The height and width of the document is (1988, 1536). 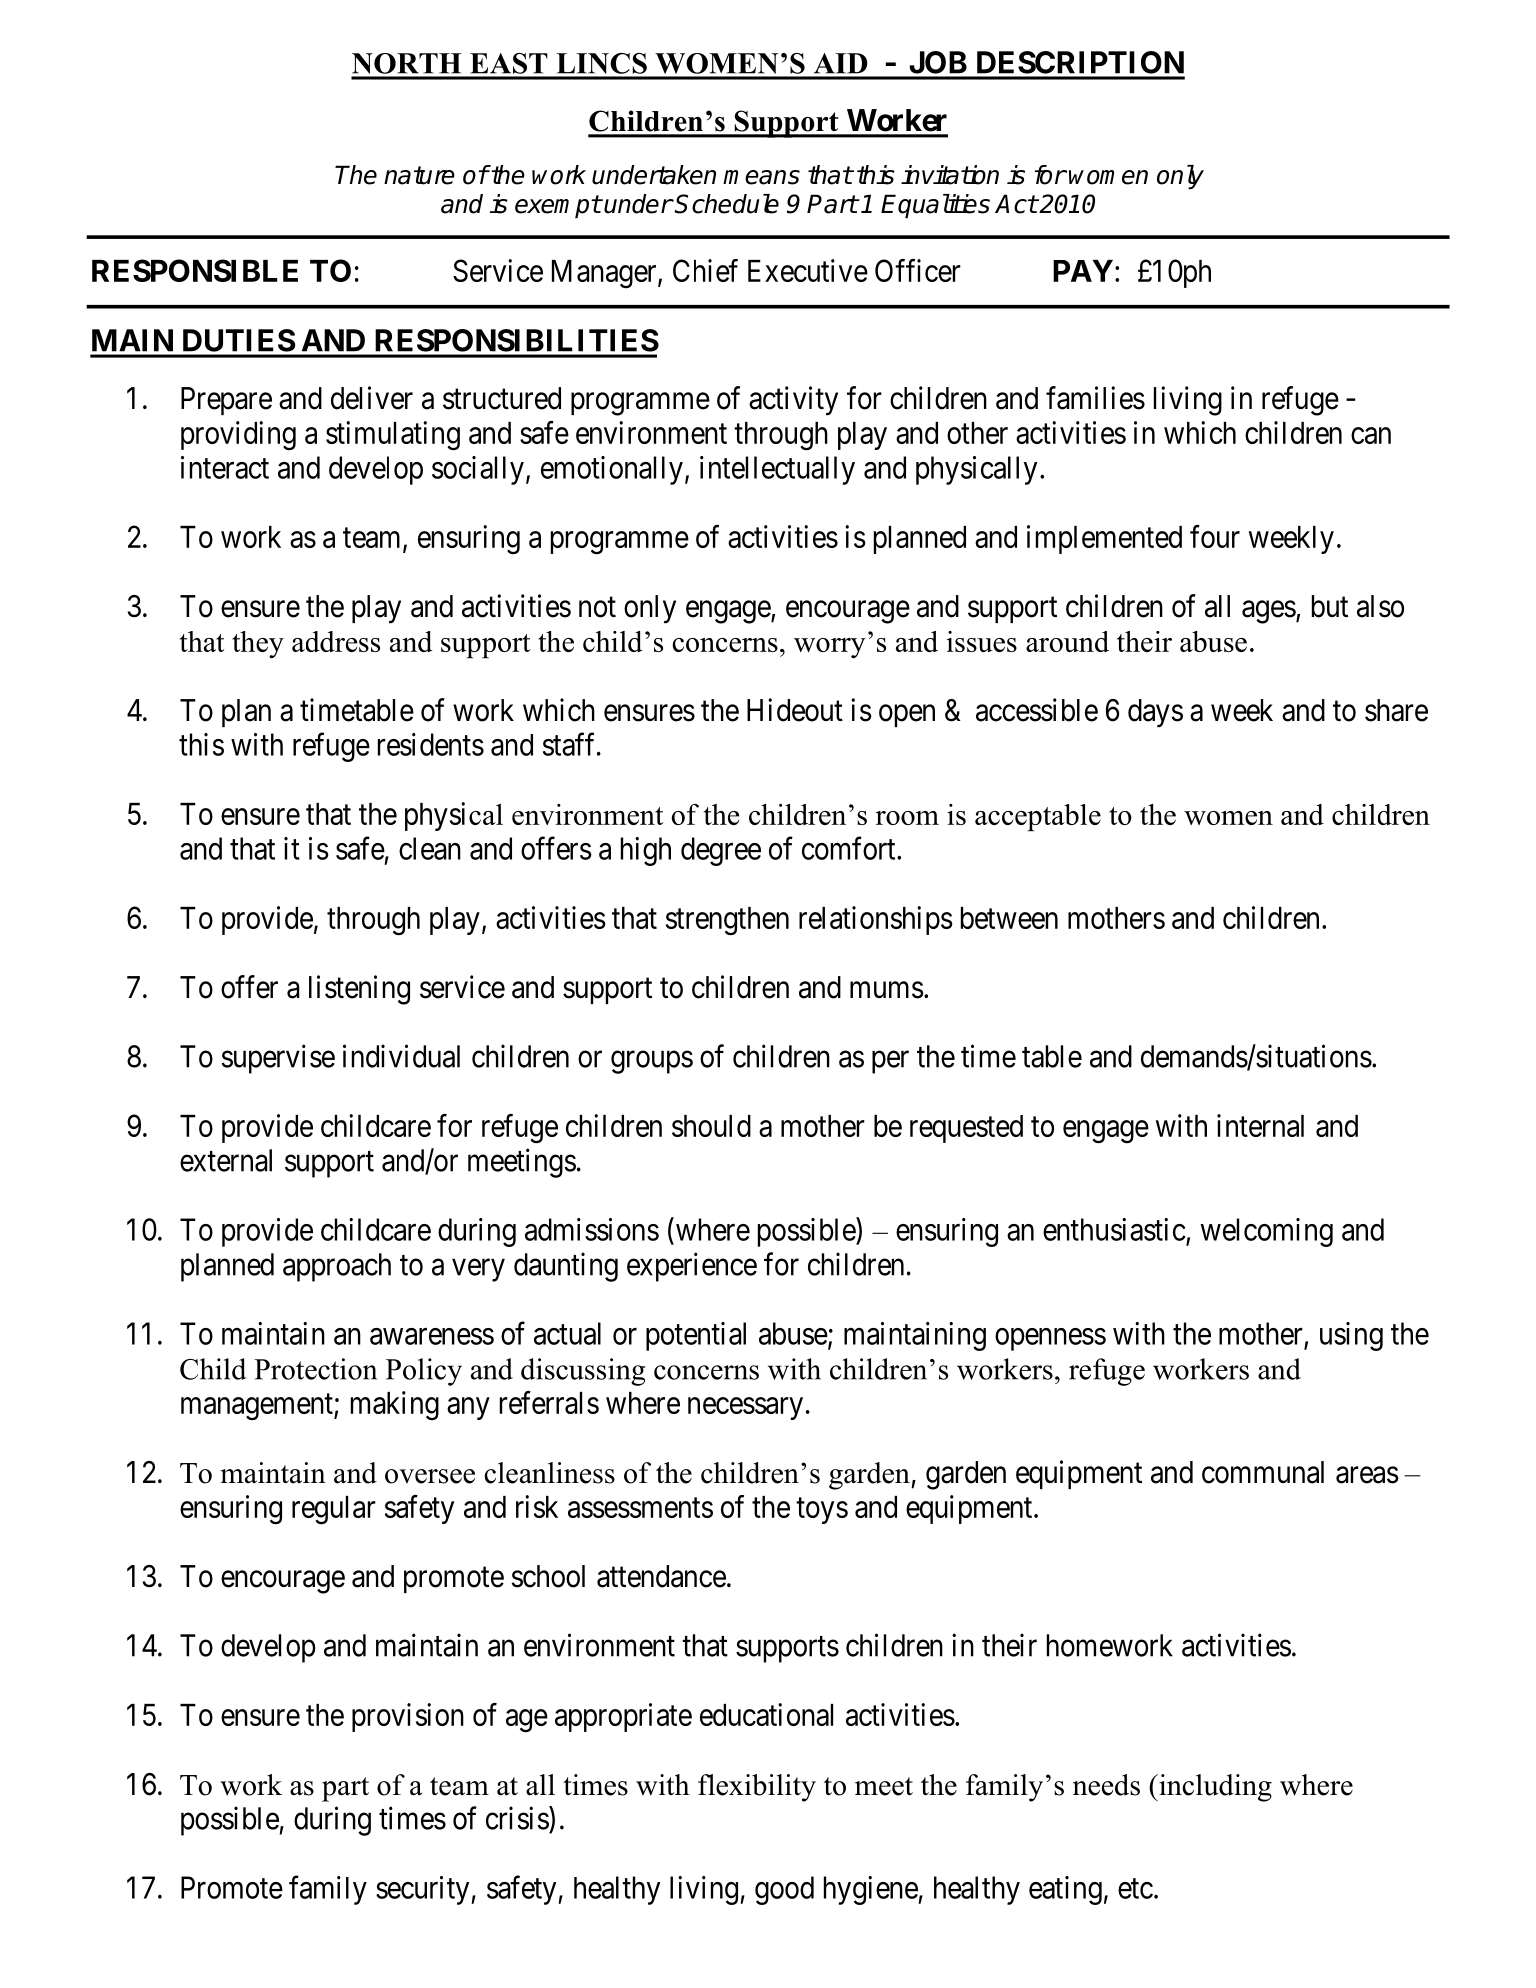 I want to click on internal, so click(x=1260, y=1125).
